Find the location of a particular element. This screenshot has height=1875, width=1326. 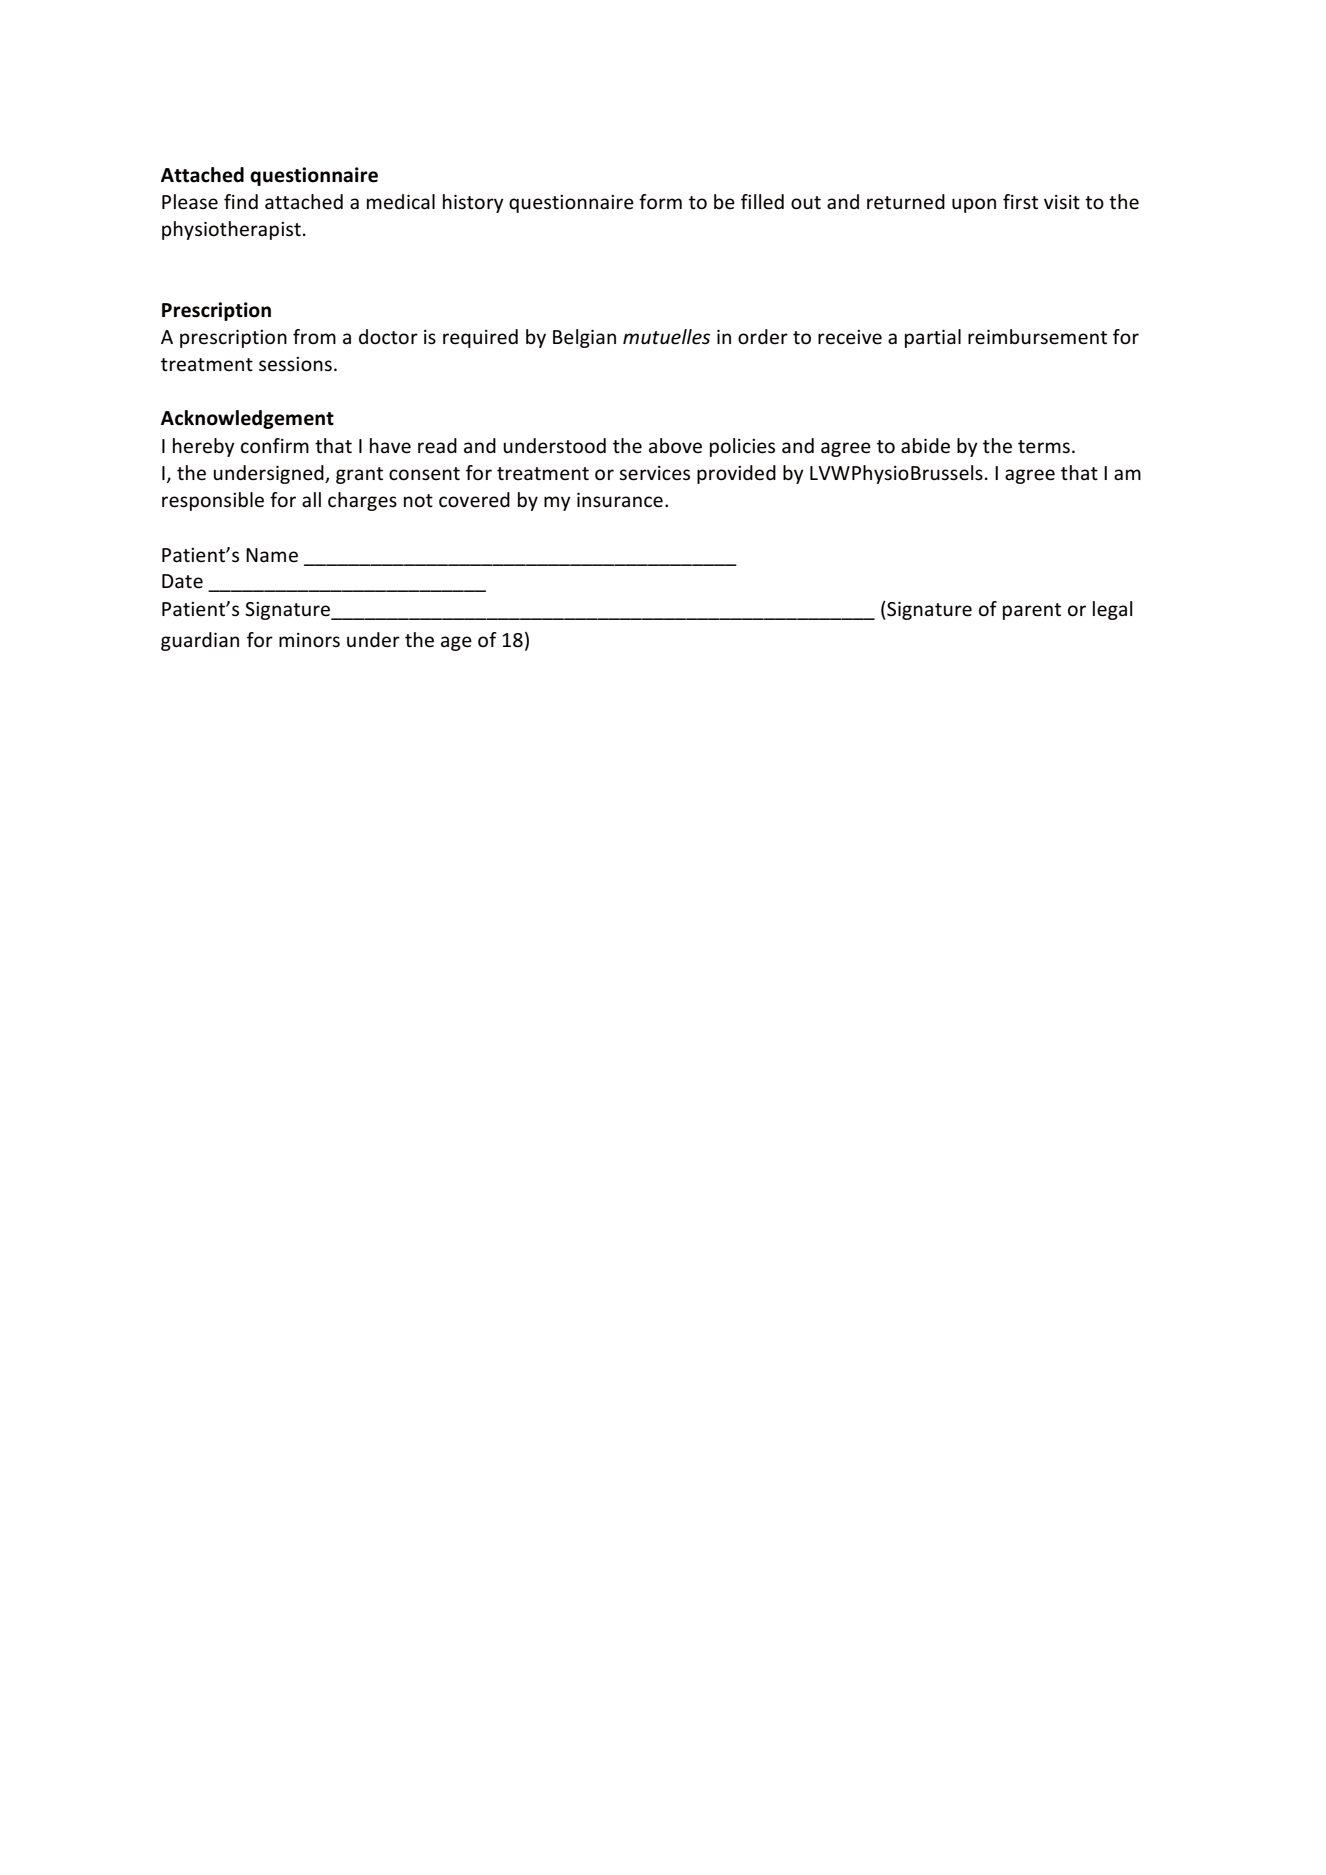

upon is located at coordinates (974, 205).
